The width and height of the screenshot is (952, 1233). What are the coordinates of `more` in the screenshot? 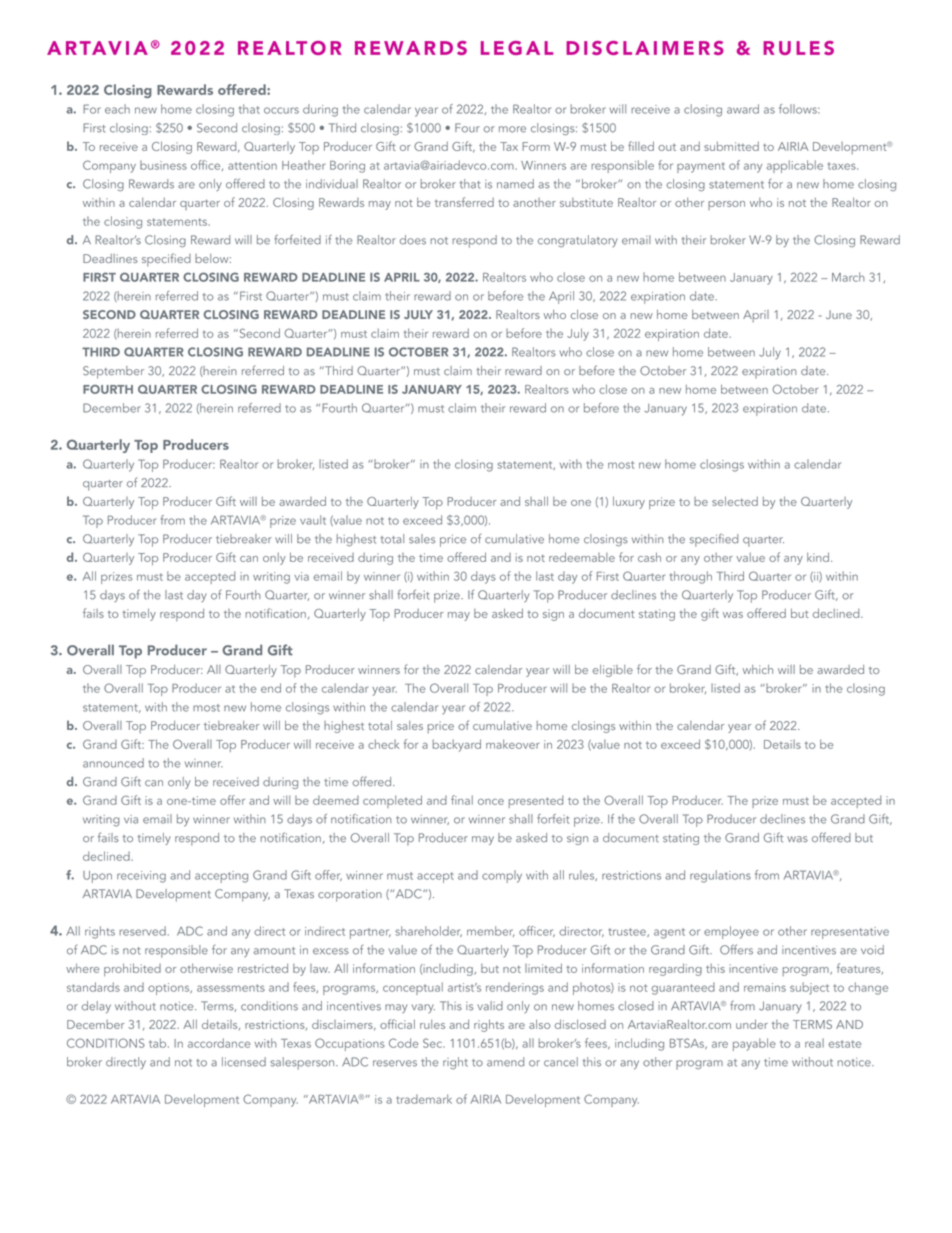 It's located at (512, 129).
